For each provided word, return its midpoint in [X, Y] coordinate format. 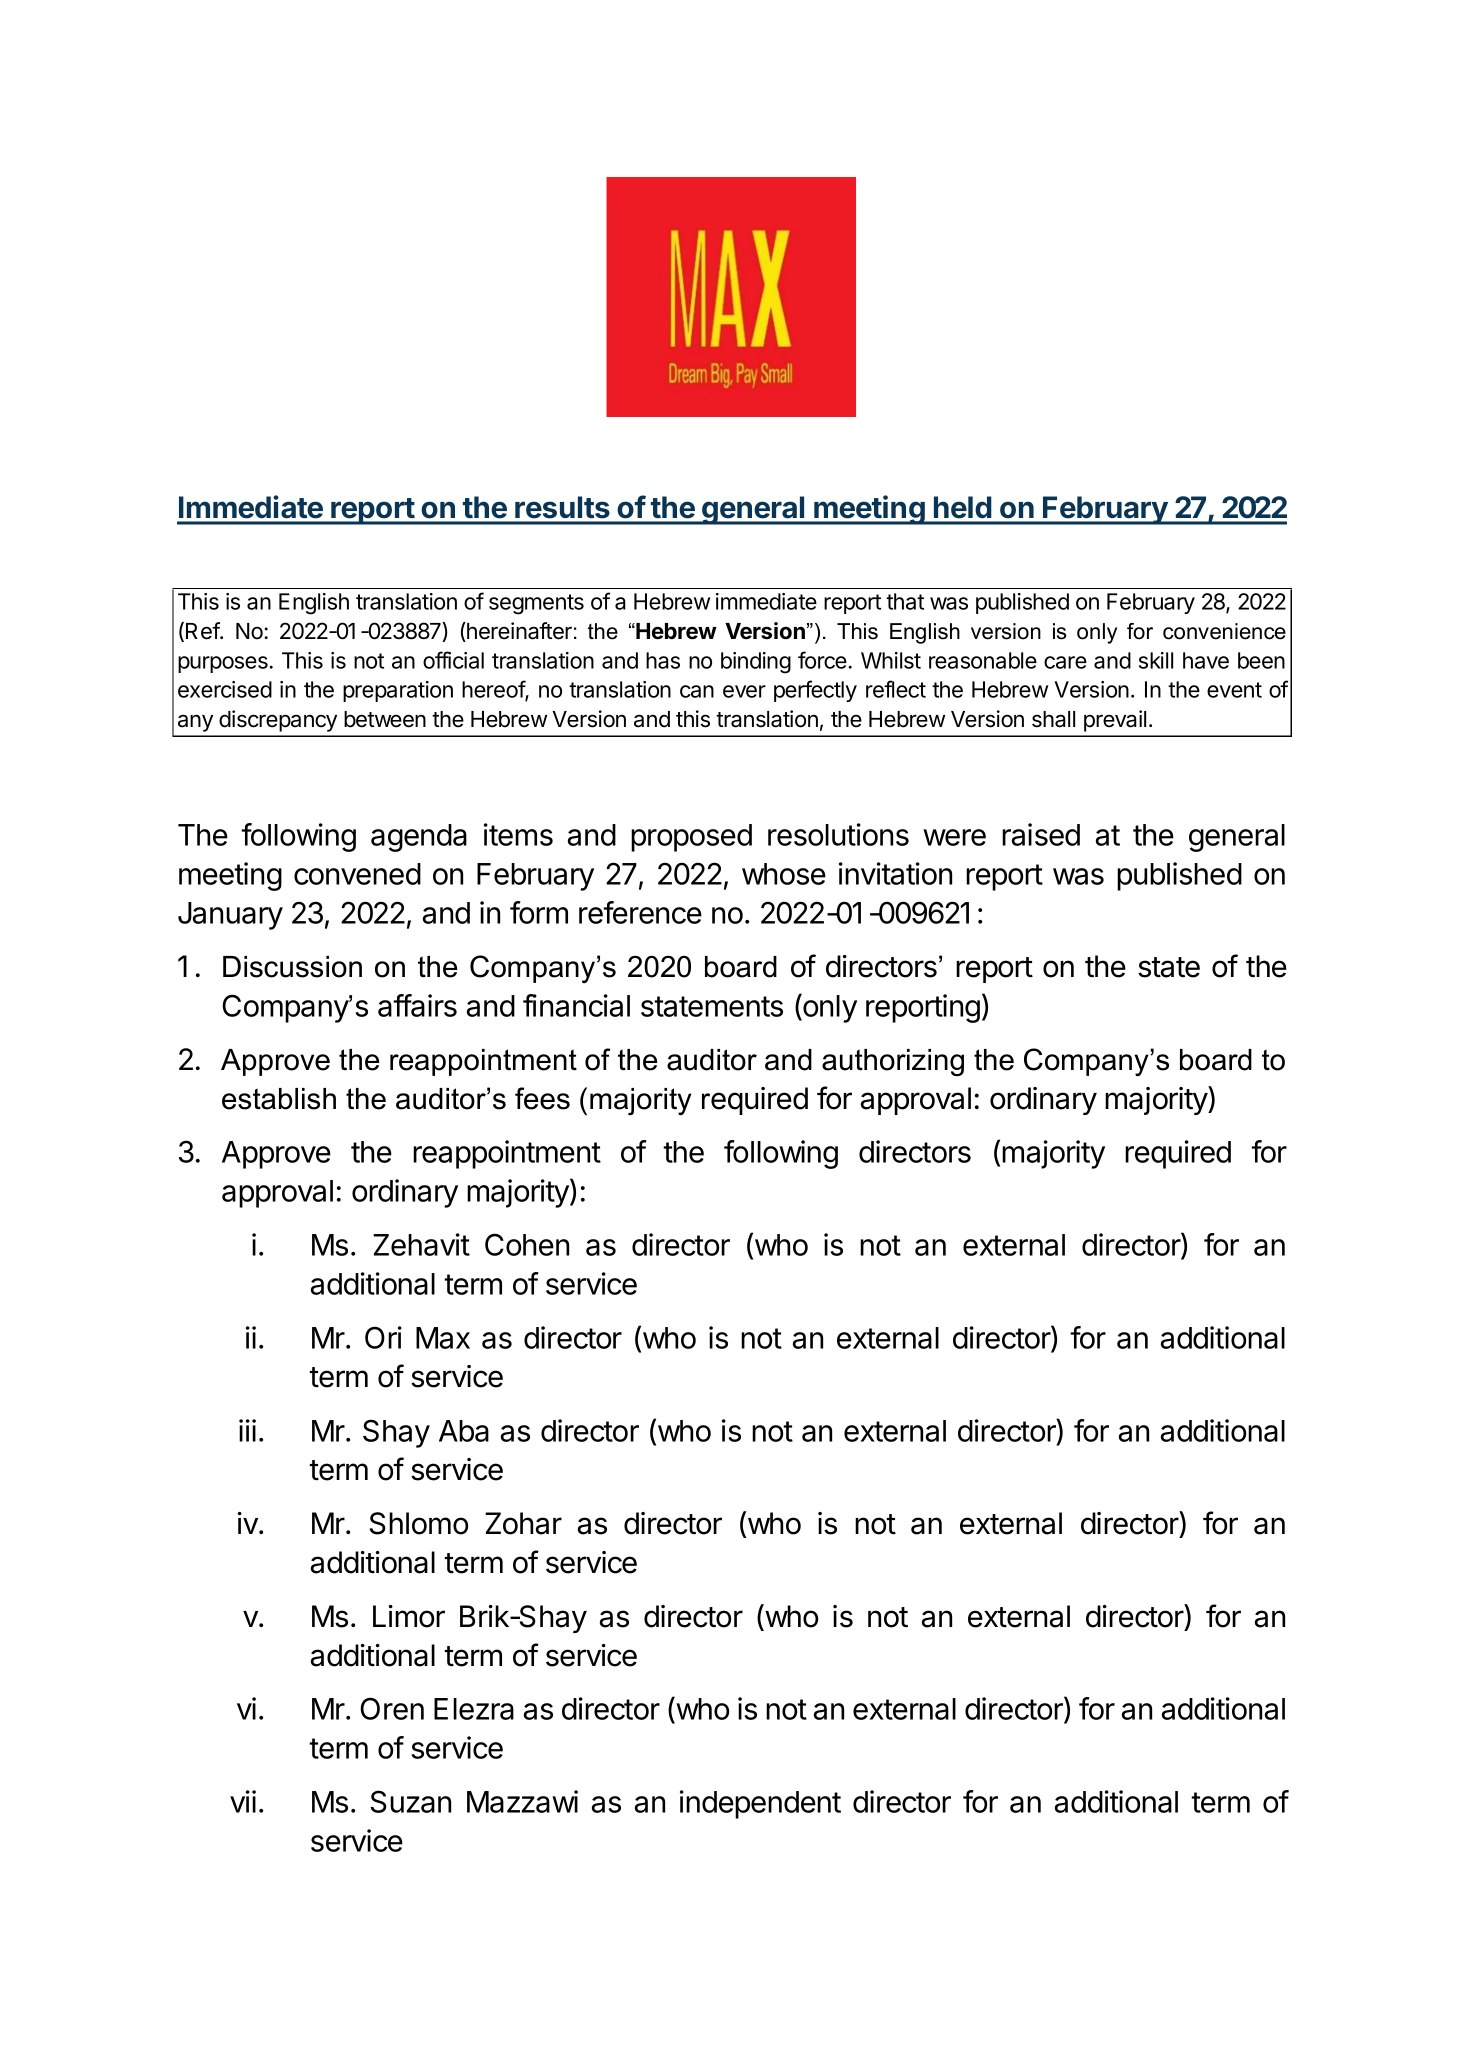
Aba [464, 1431]
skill [1156, 660]
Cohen [527, 1244]
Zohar [523, 1523]
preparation [398, 691]
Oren [392, 1708]
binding [756, 663]
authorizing [893, 1062]
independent [760, 1804]
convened [357, 874]
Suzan [410, 1801]
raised [1041, 834]
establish [279, 1099]
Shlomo [419, 1523]
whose [784, 874]
